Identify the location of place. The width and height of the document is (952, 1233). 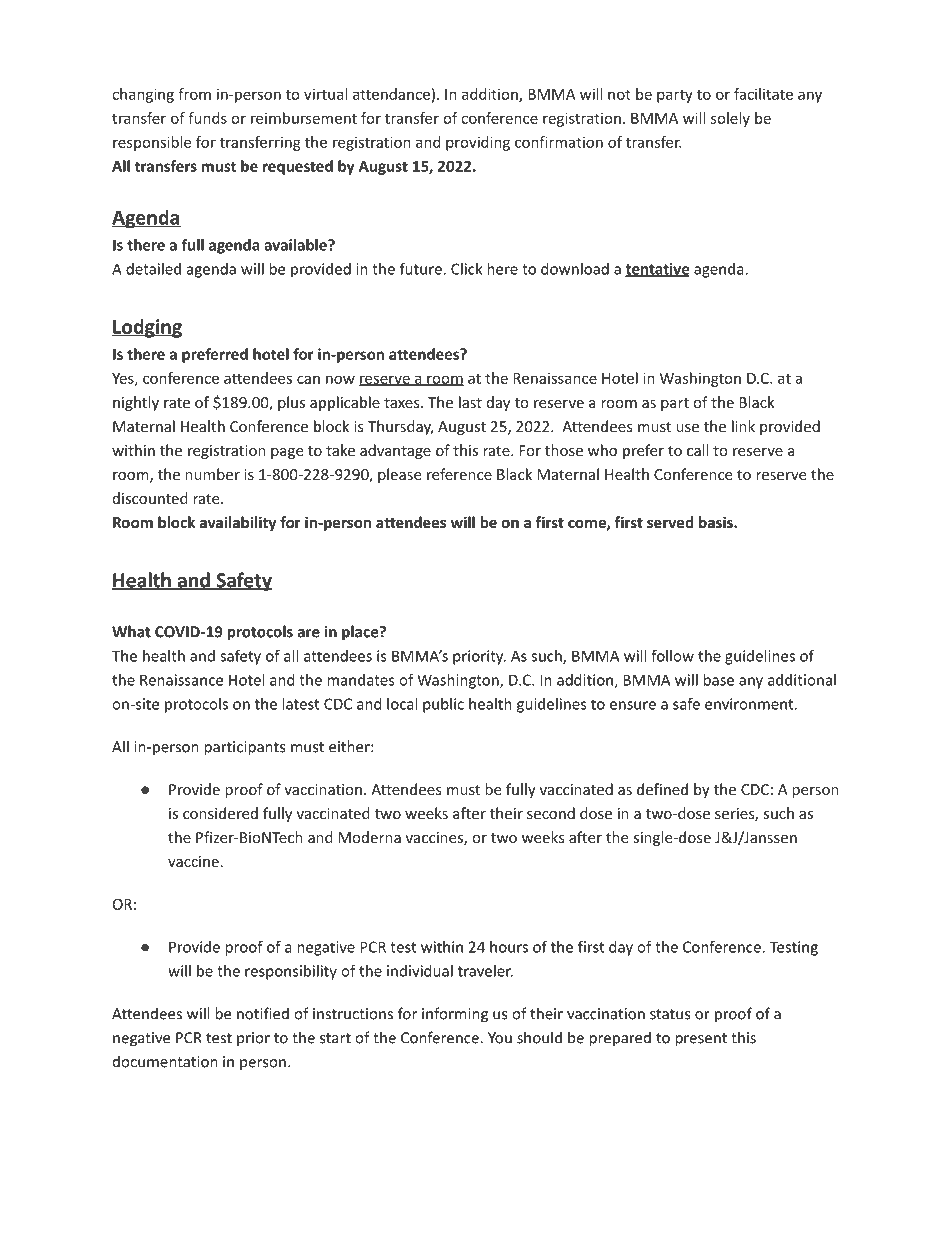
(361, 633).
